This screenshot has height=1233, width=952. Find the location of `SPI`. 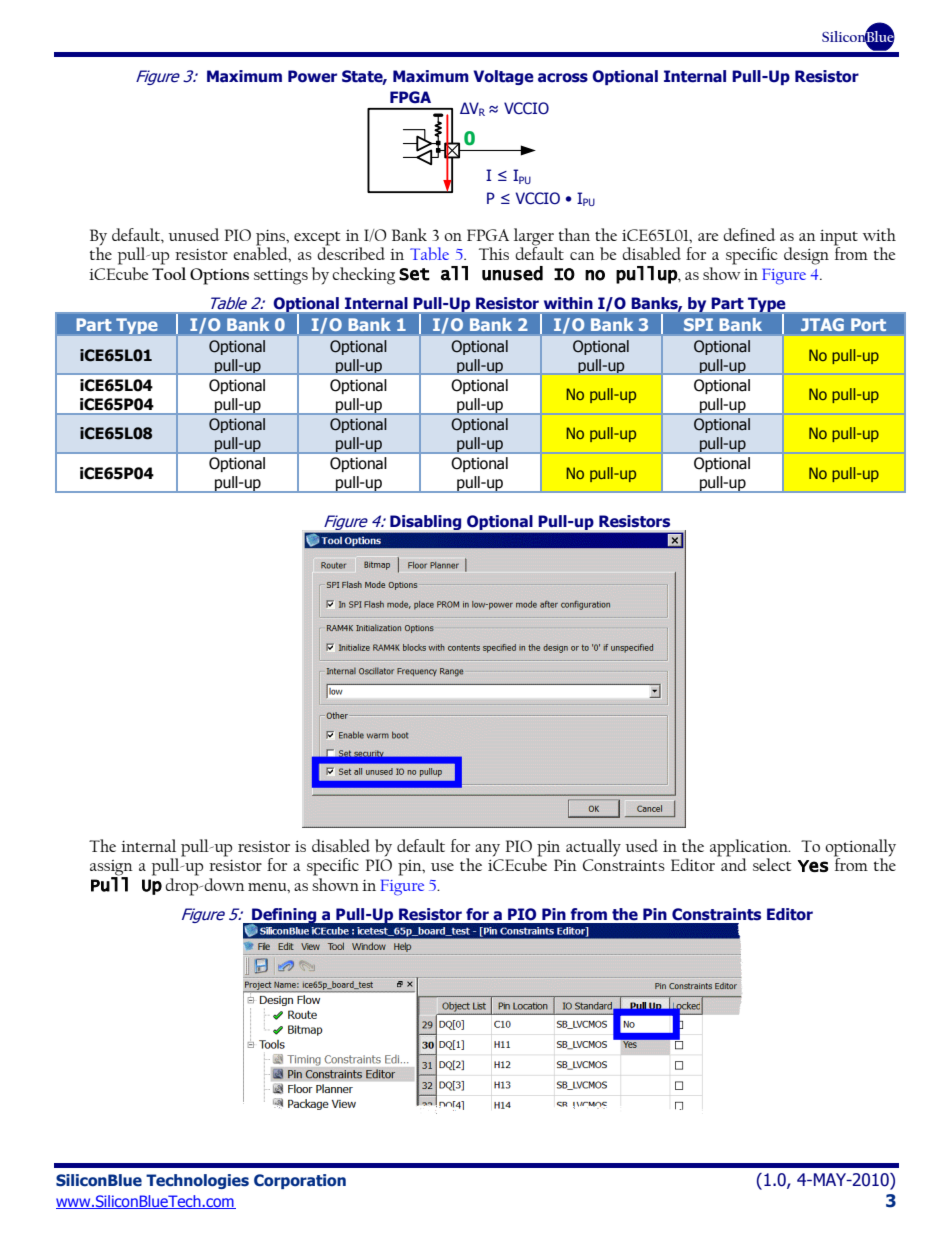

SPI is located at coordinates (698, 324).
